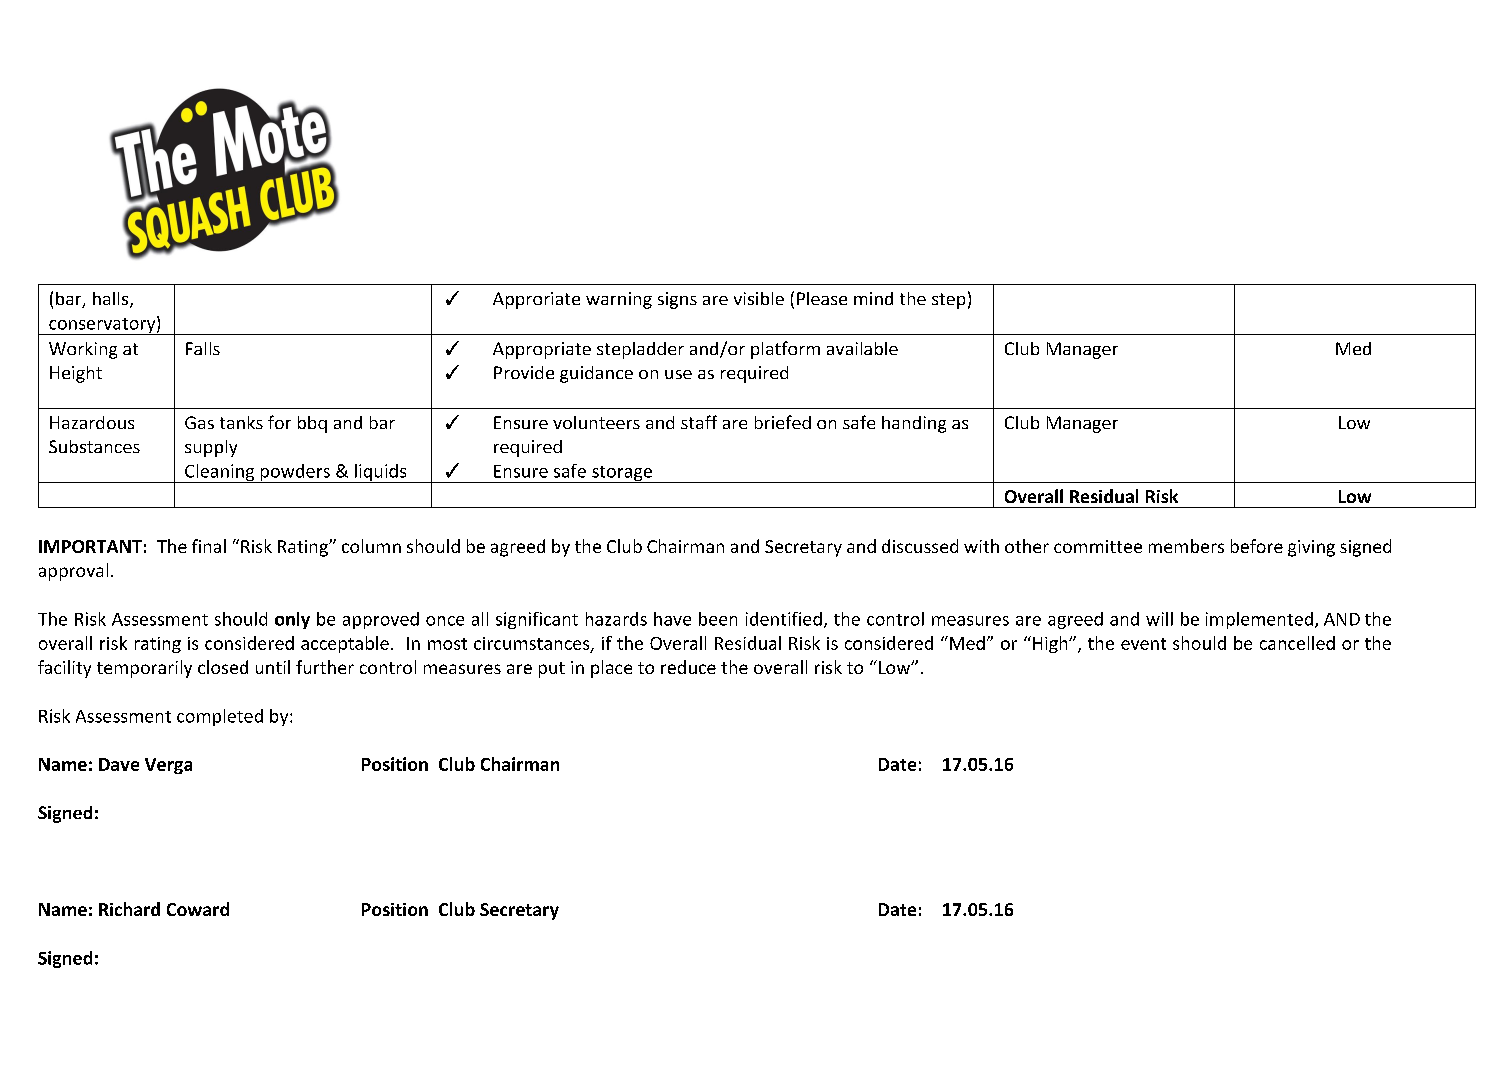 This image has width=1511, height=1067. I want to click on only, so click(292, 620).
